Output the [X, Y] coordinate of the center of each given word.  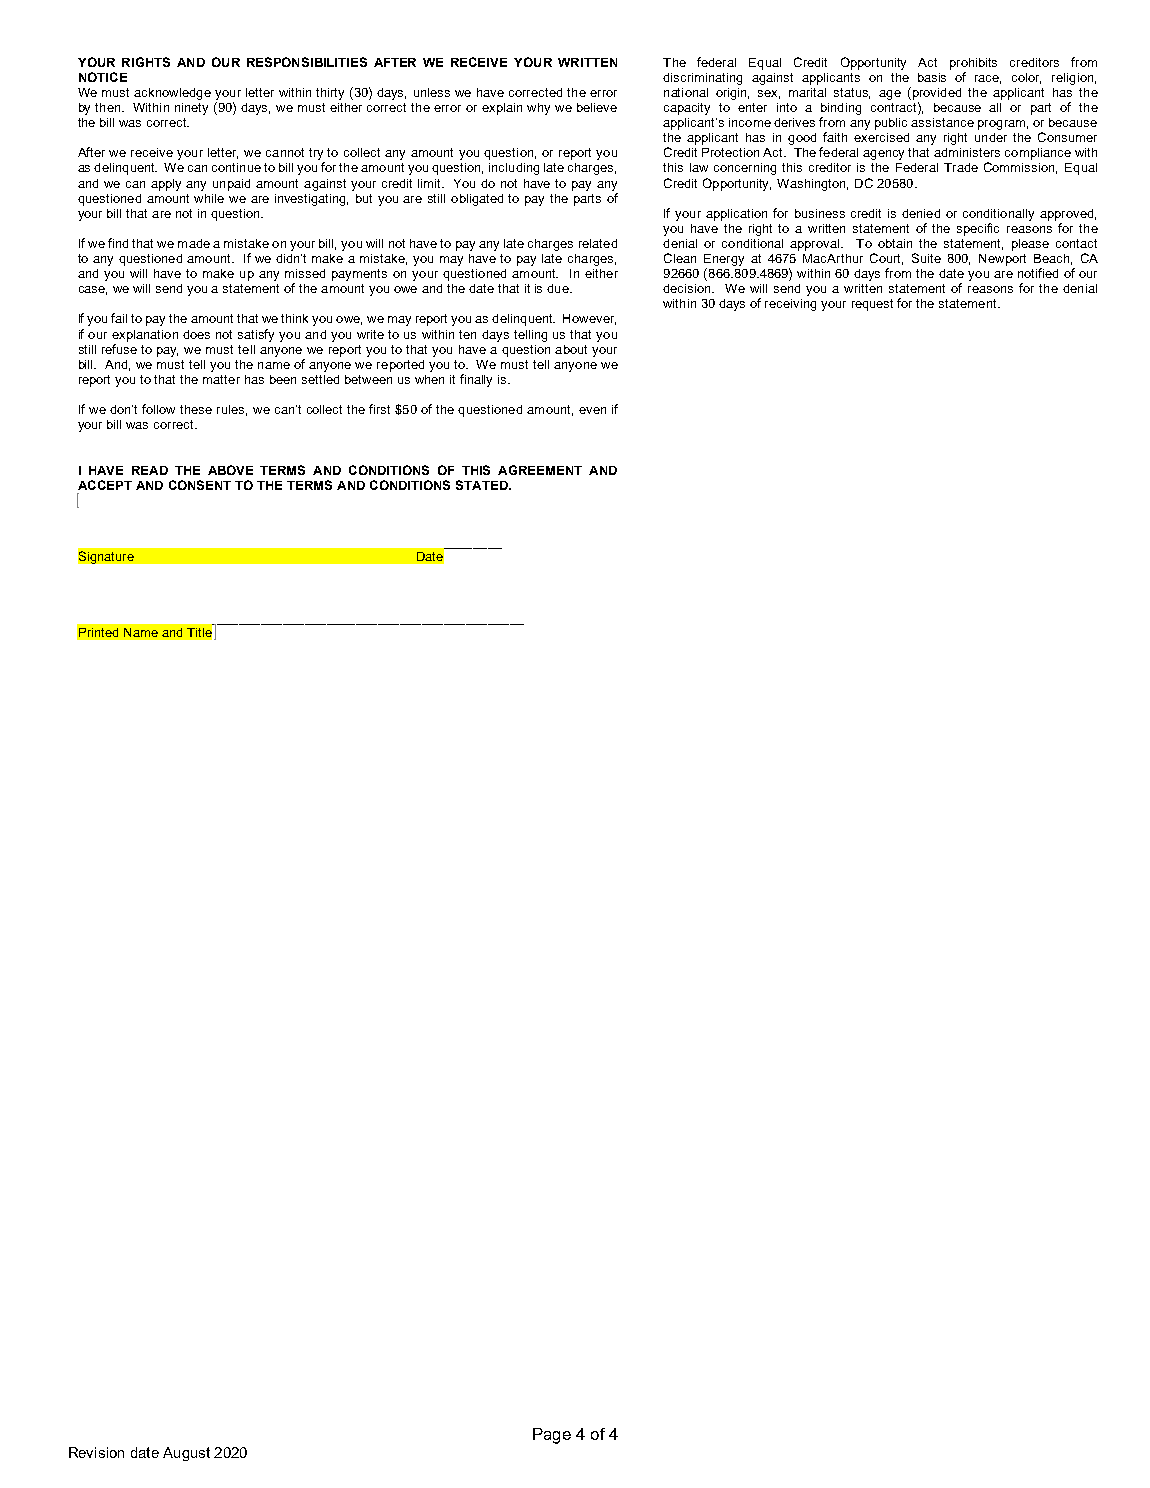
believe [597, 107]
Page [552, 1436]
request [872, 305]
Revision [96, 1452]
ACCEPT [105, 485]
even [592, 410]
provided [935, 93]
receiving [790, 305]
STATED [483, 485]
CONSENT [200, 485]
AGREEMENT [540, 470]
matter [221, 379]
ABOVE [230, 470]
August [186, 1454]
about [571, 349]
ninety [191, 109]
